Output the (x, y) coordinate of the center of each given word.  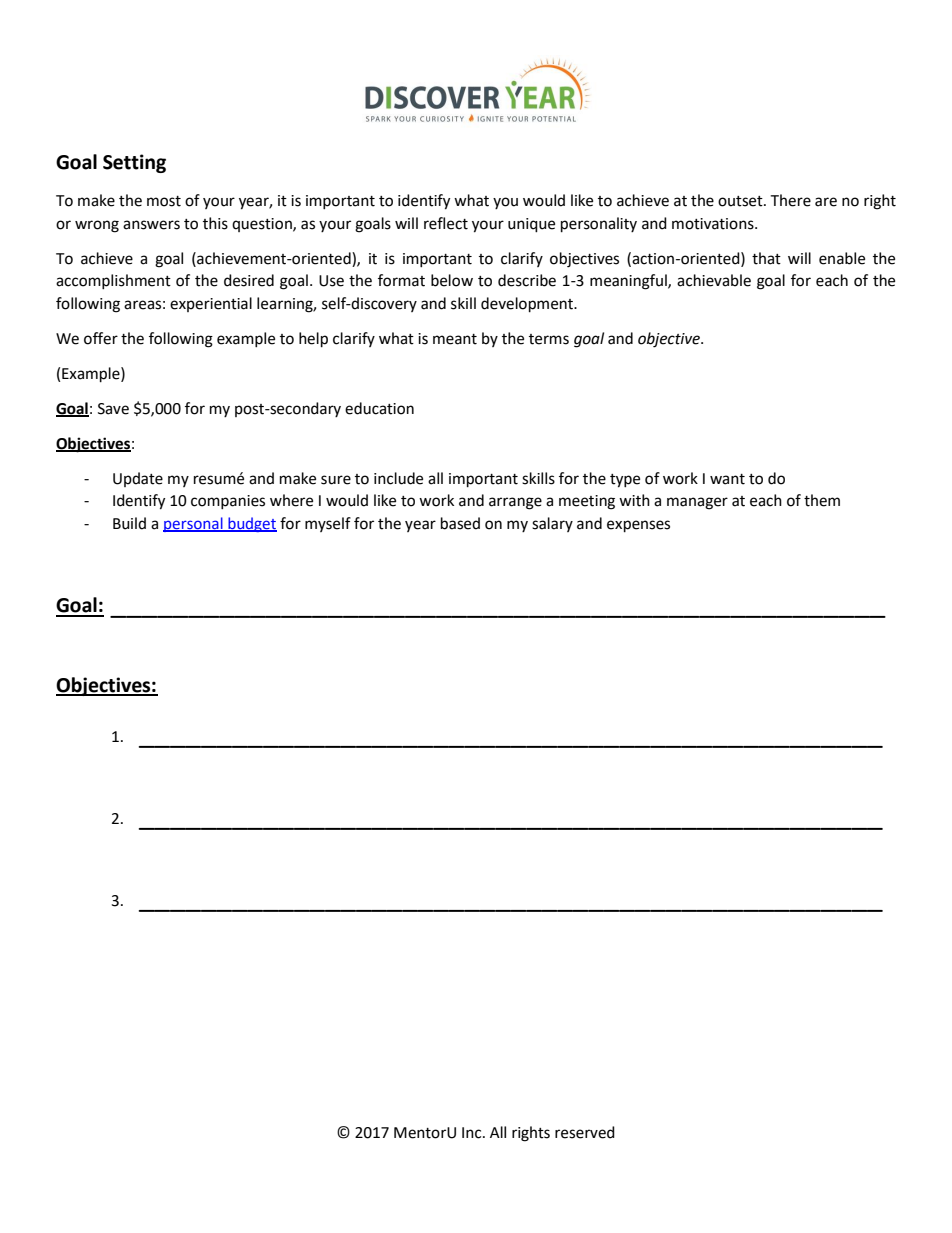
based (460, 523)
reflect (446, 223)
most (164, 201)
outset (741, 201)
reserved (585, 1132)
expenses (638, 526)
